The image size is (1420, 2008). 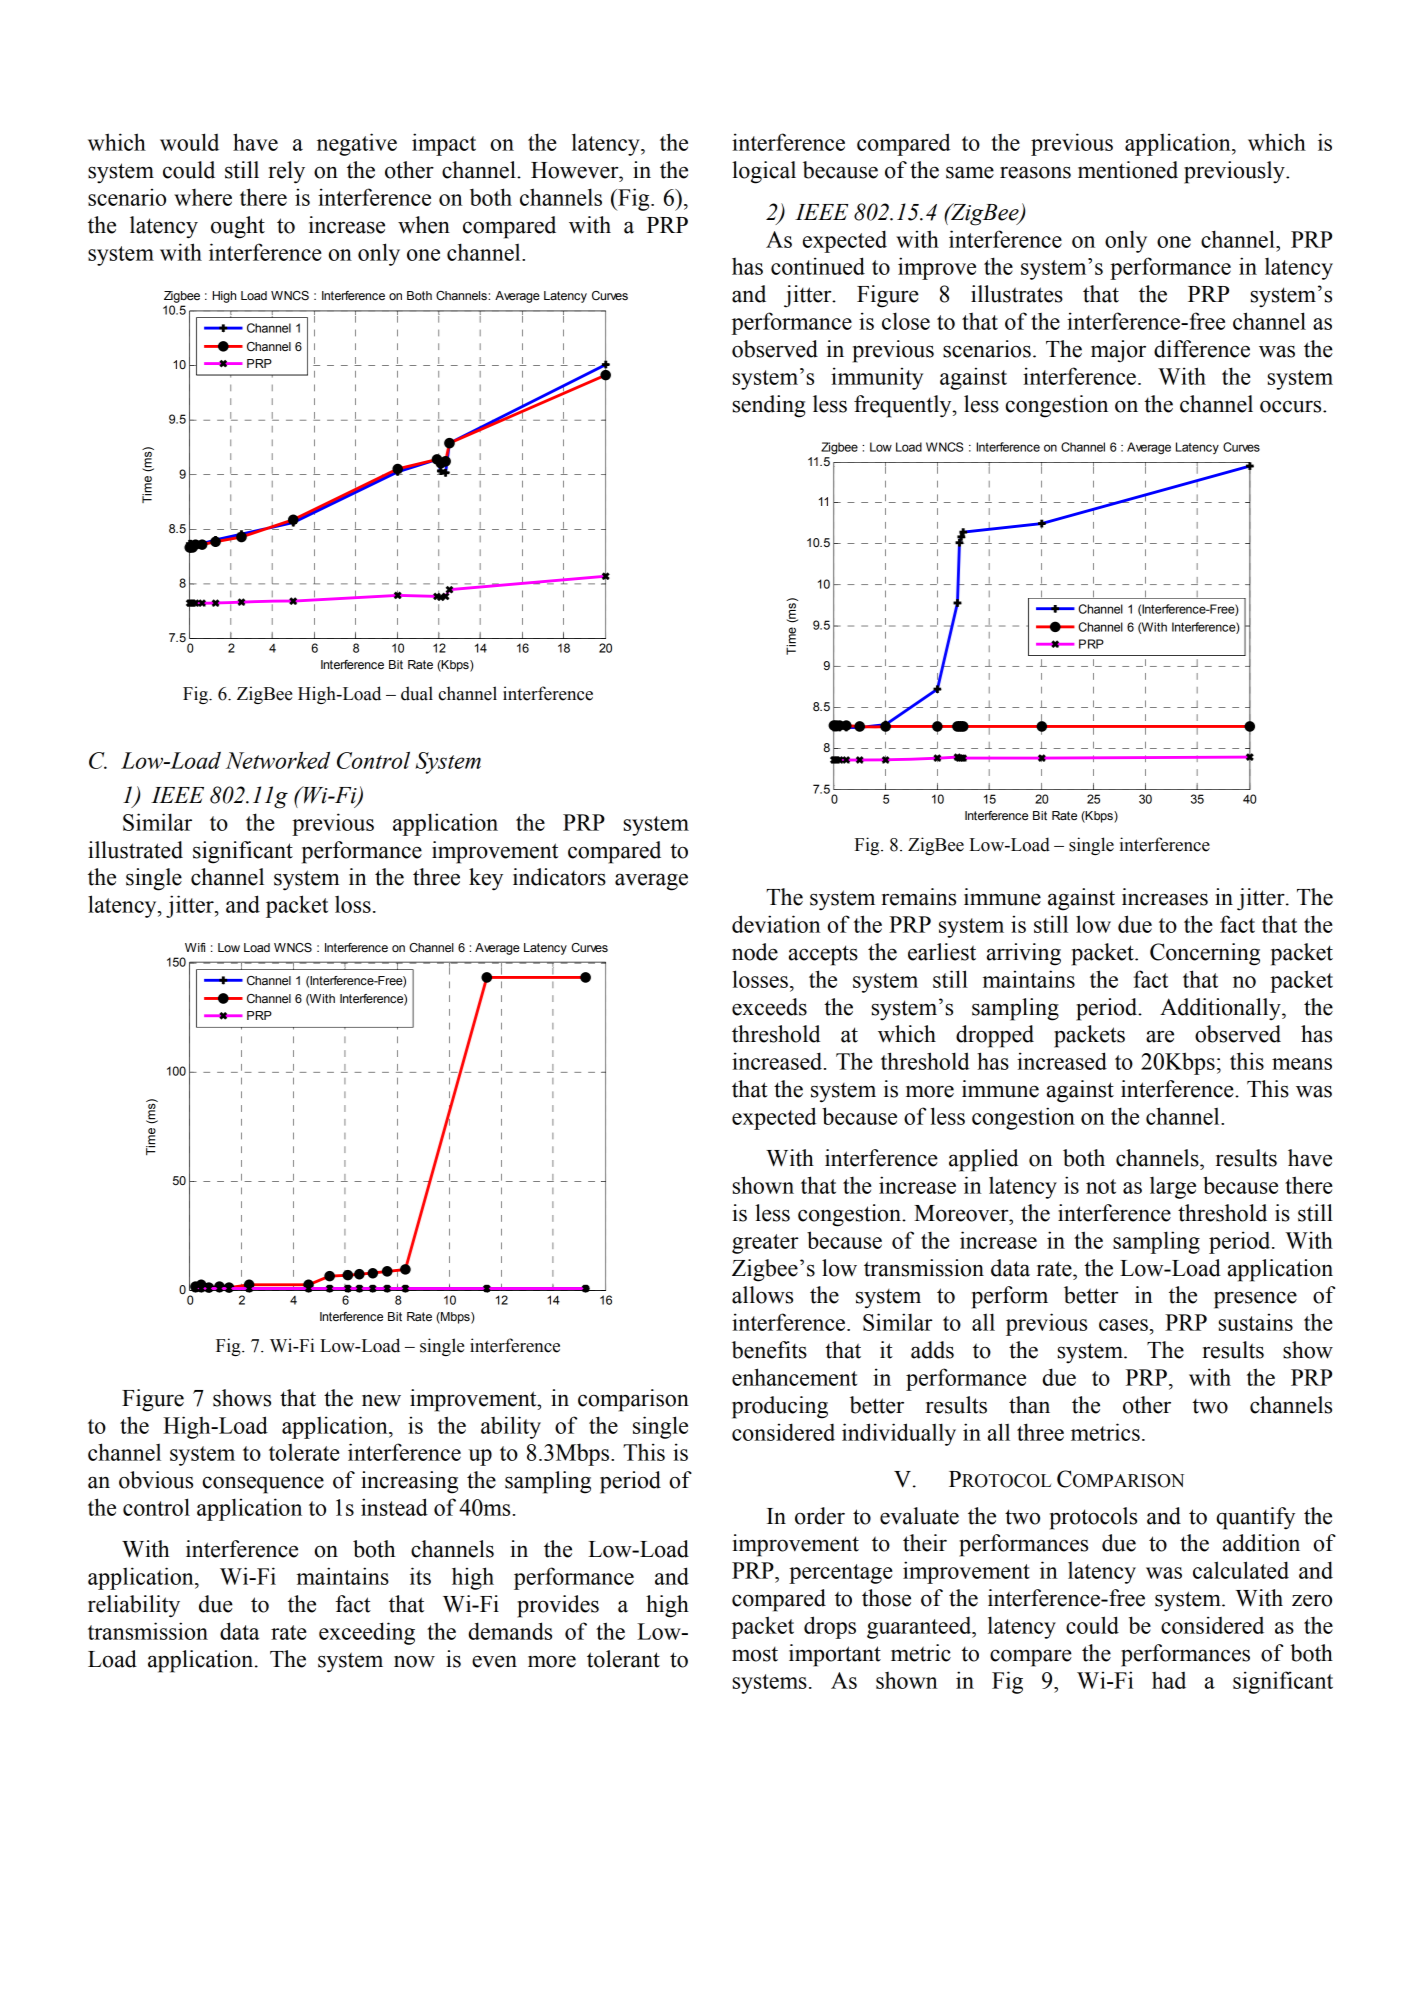 I want to click on large, so click(x=1173, y=1188).
